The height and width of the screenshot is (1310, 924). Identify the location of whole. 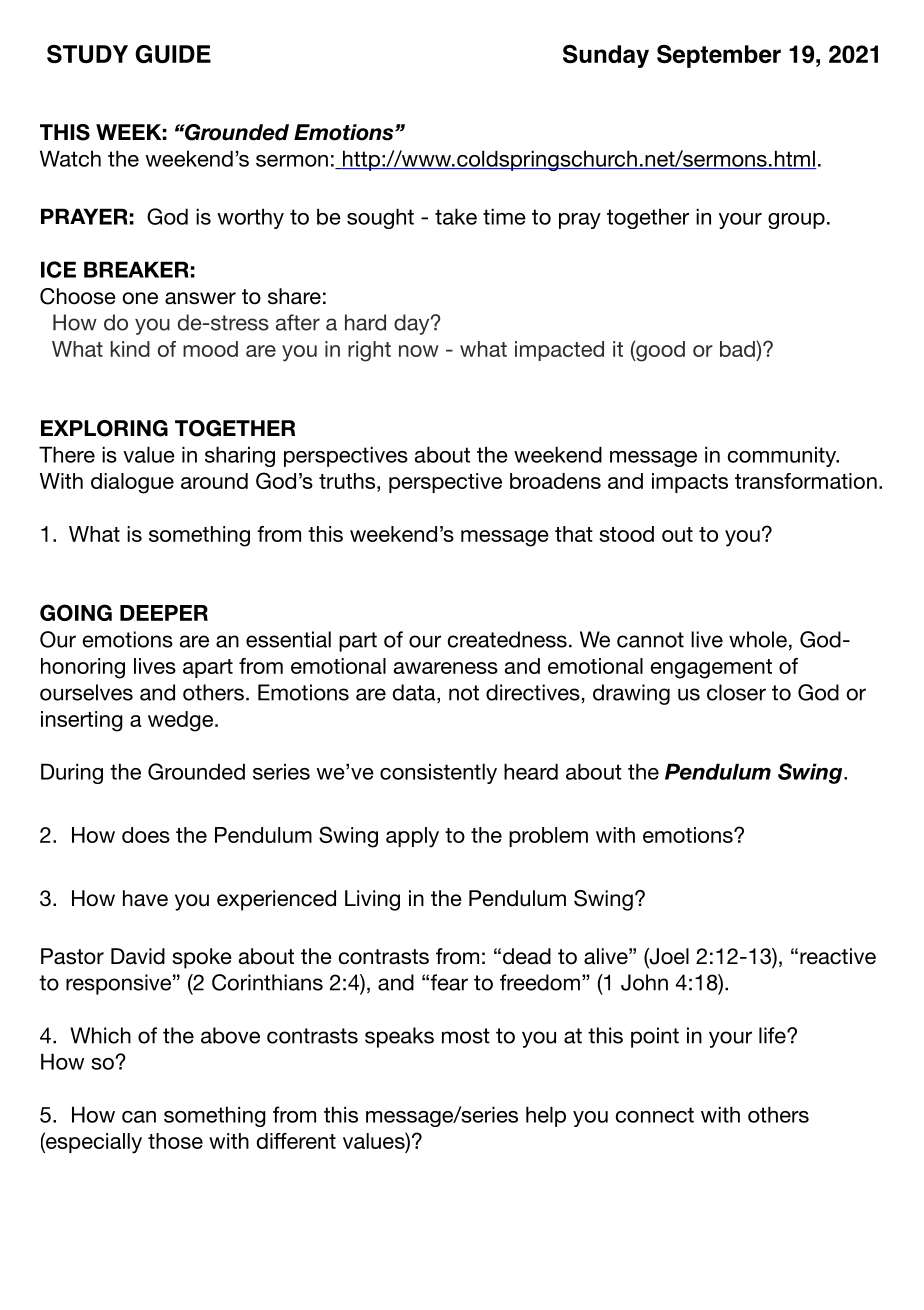
(758, 639).
